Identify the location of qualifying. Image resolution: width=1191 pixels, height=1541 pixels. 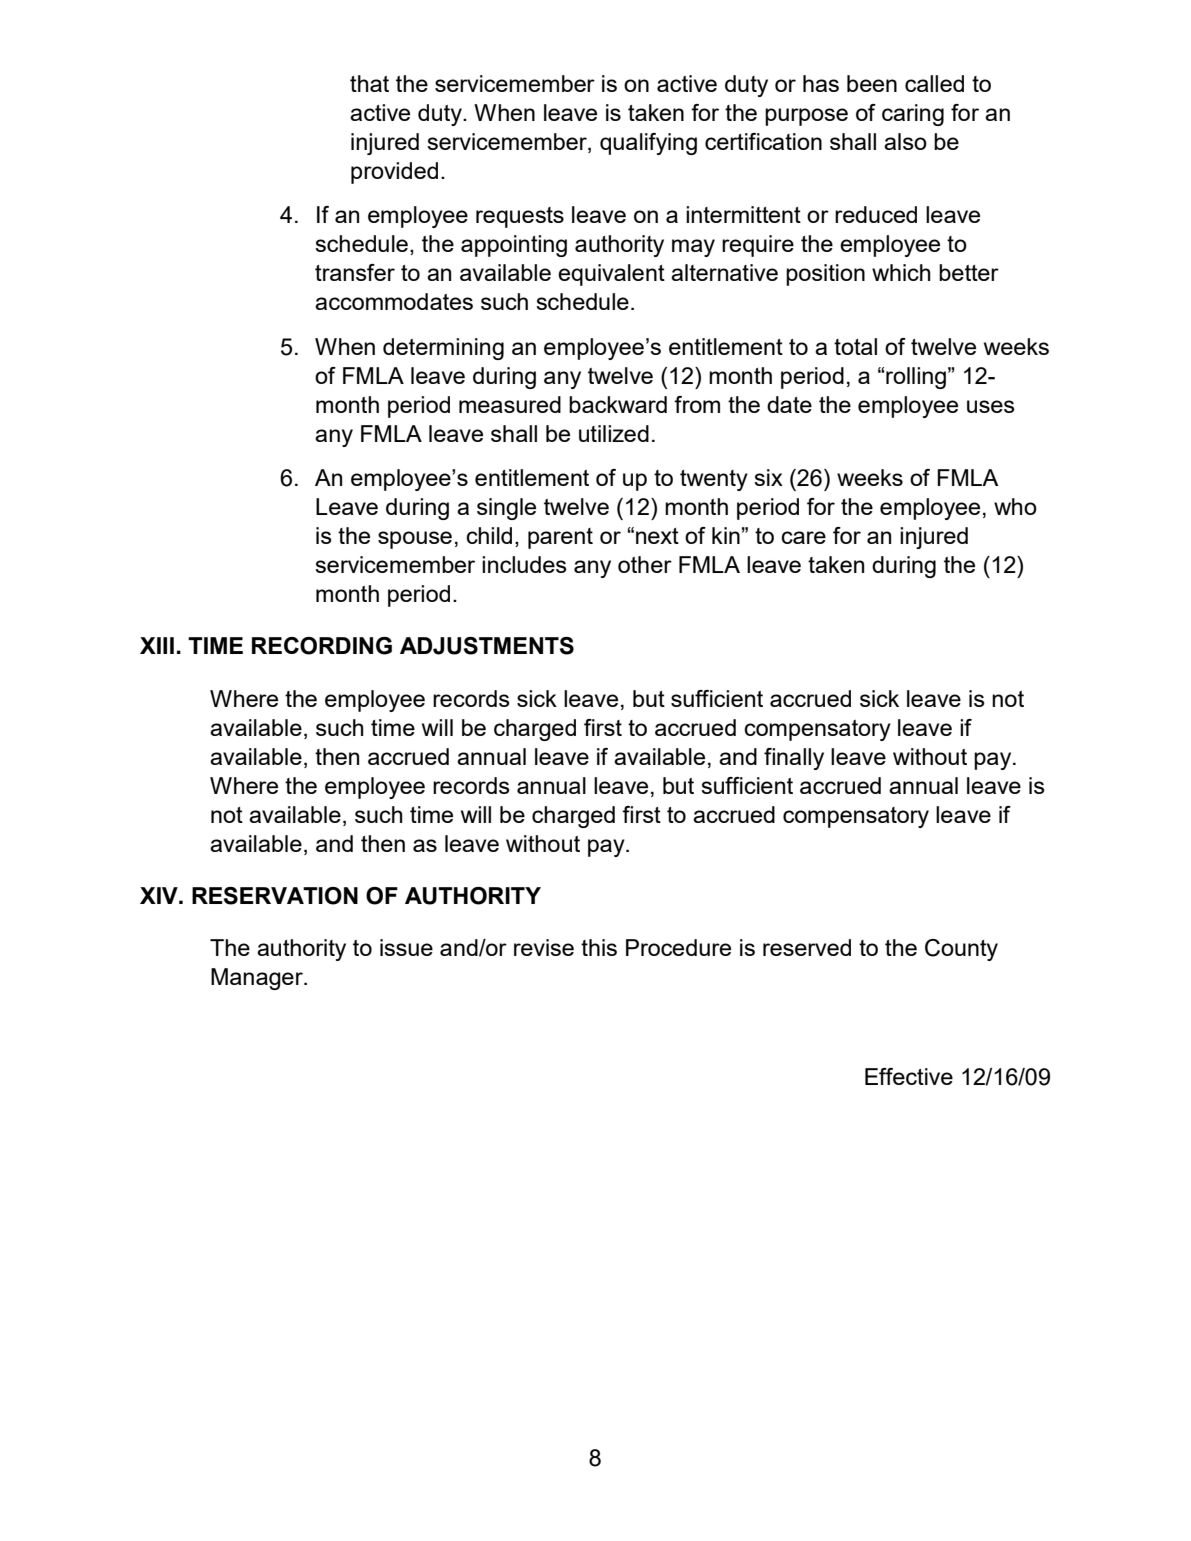
(648, 144).
